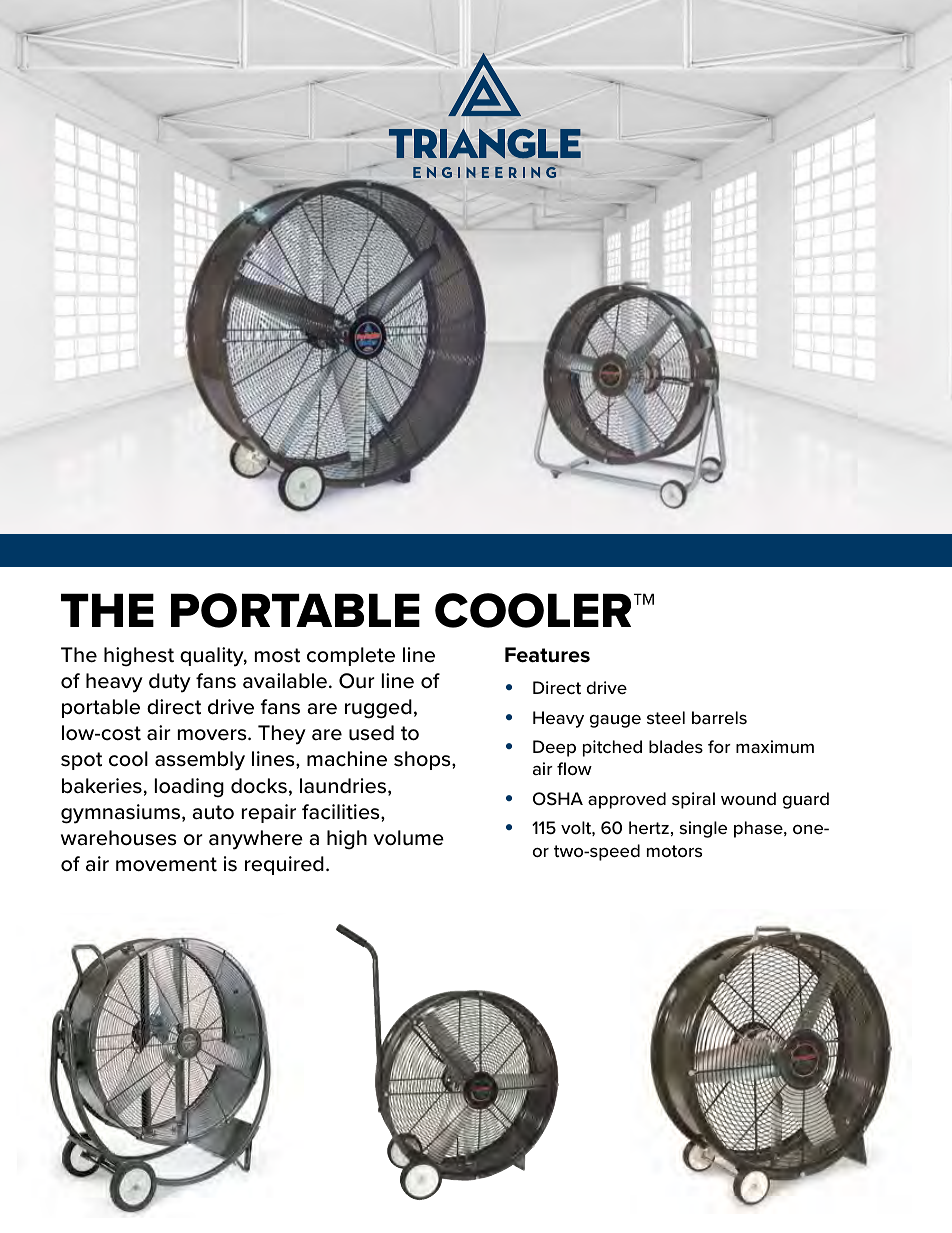 The image size is (952, 1233). Describe the element at coordinates (408, 838) in the screenshot. I see `volume` at that location.
